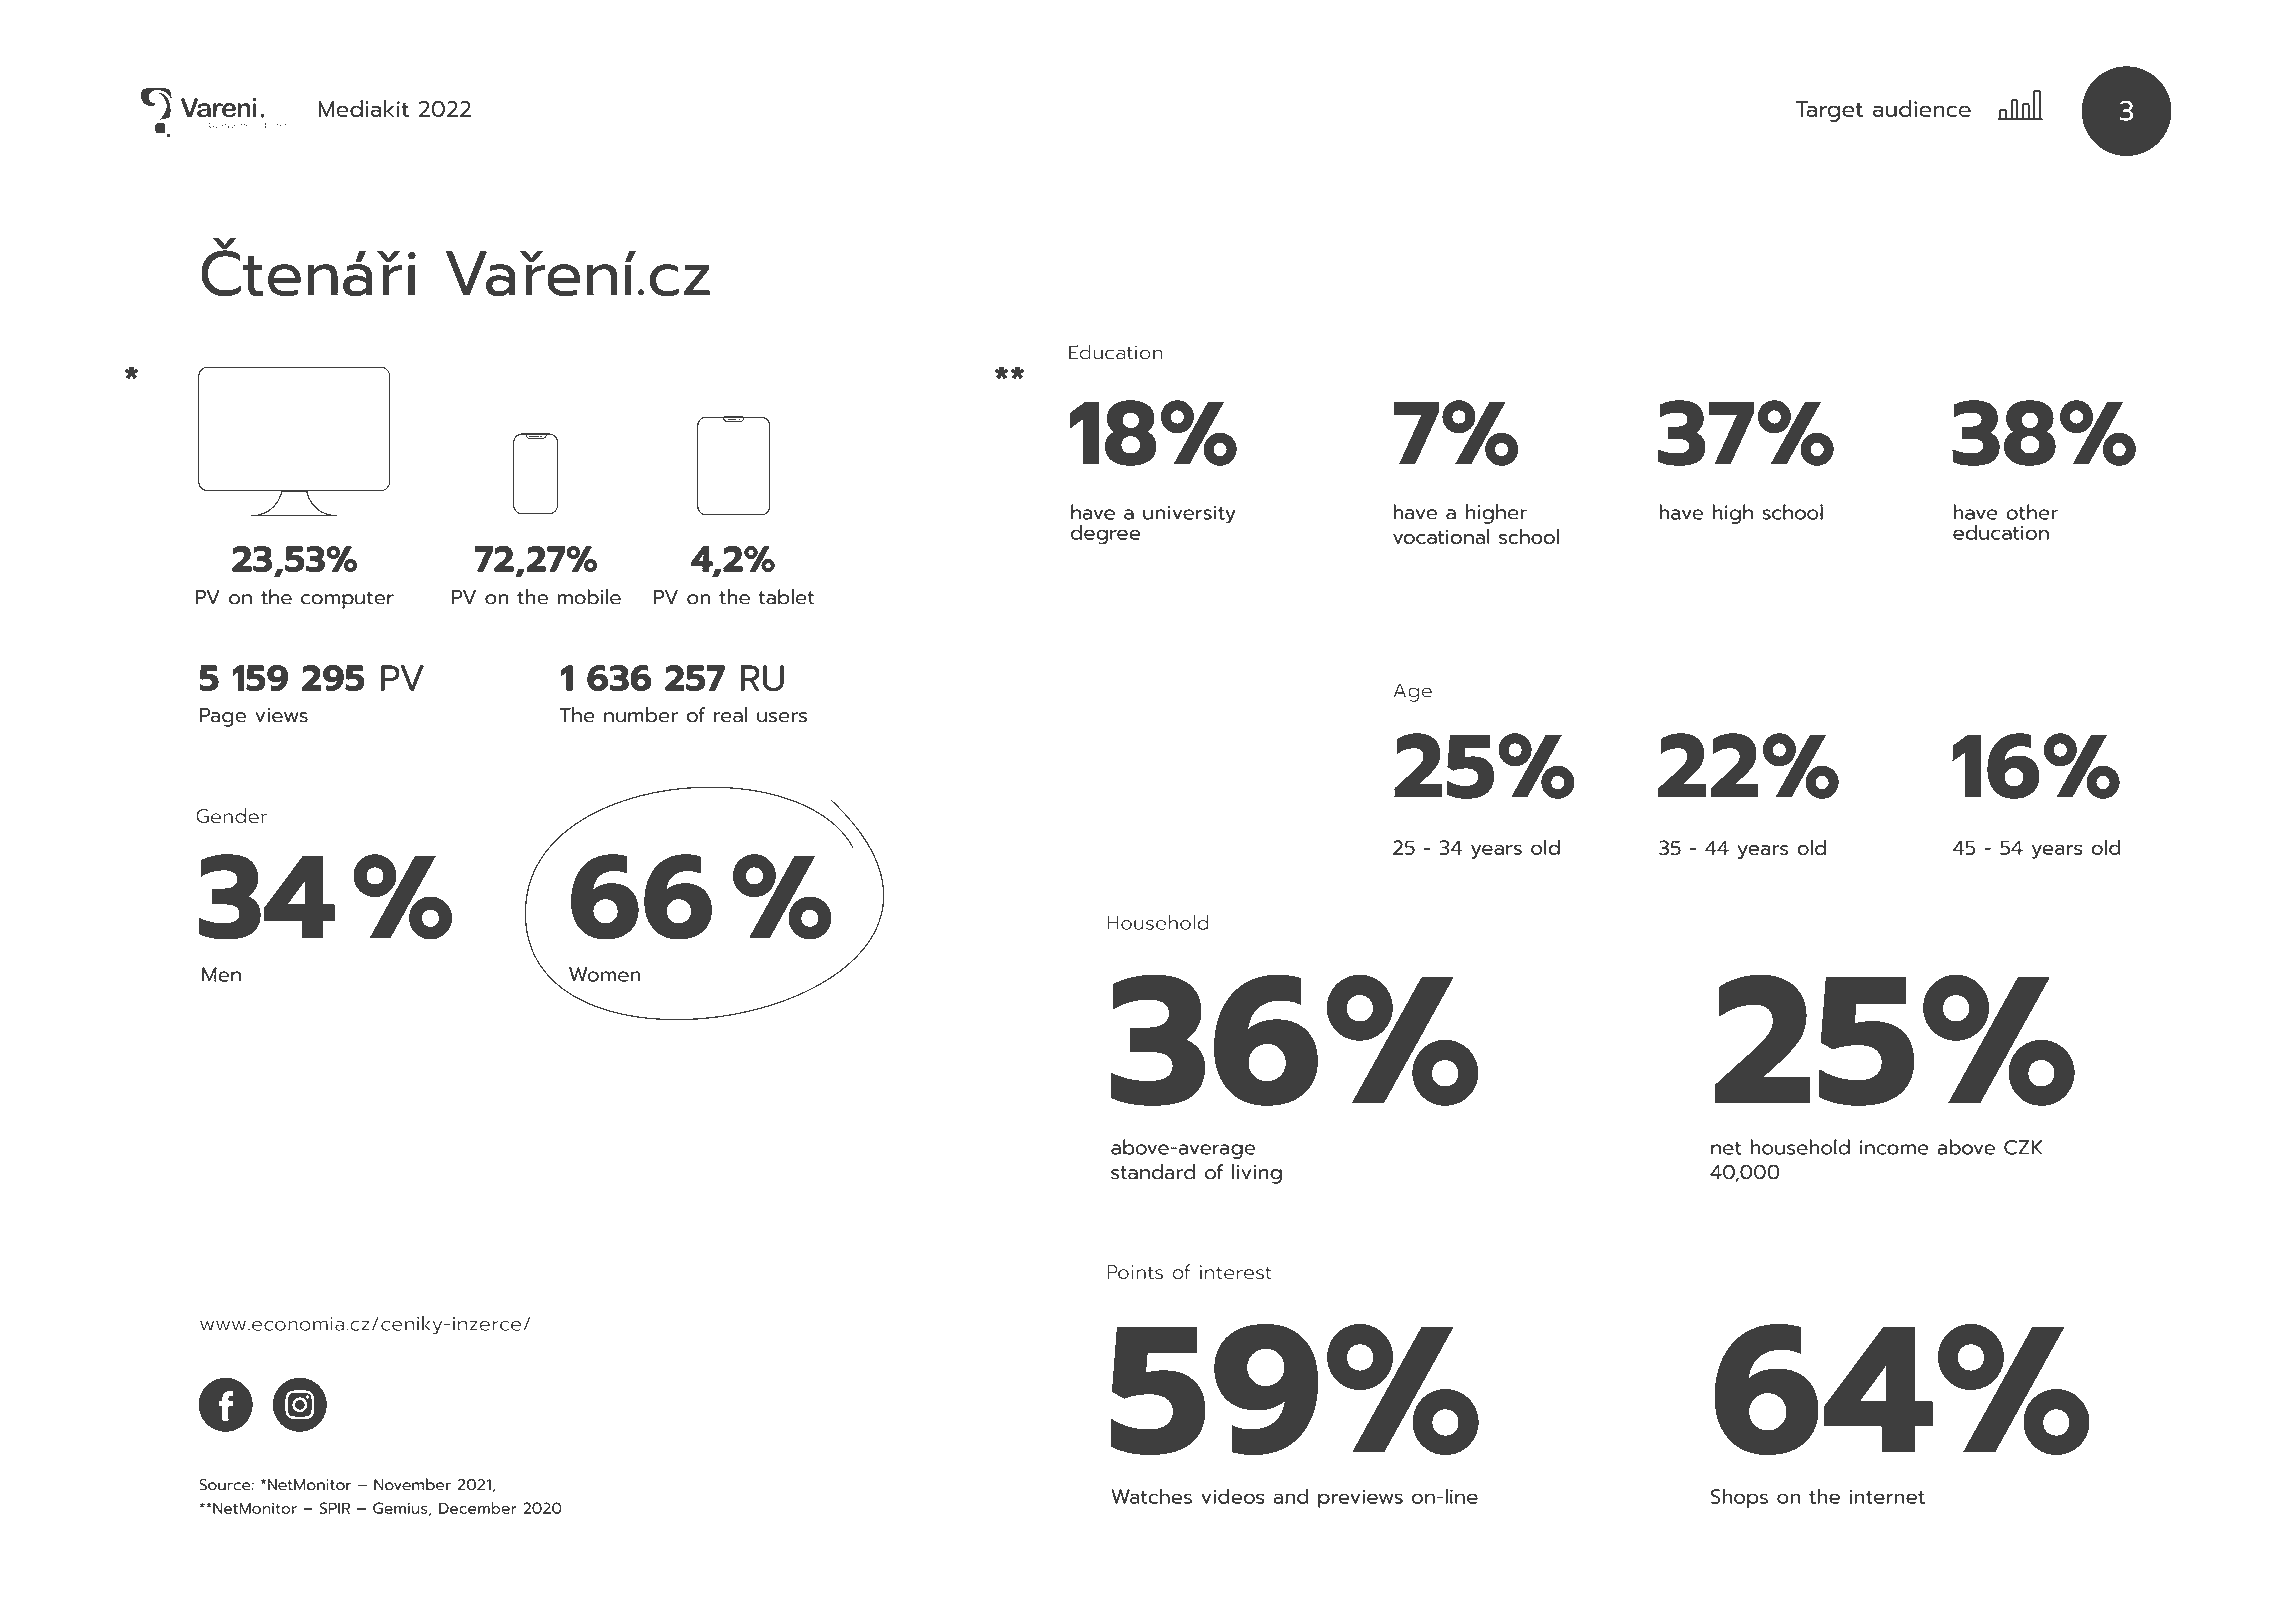  I want to click on users, so click(782, 717).
